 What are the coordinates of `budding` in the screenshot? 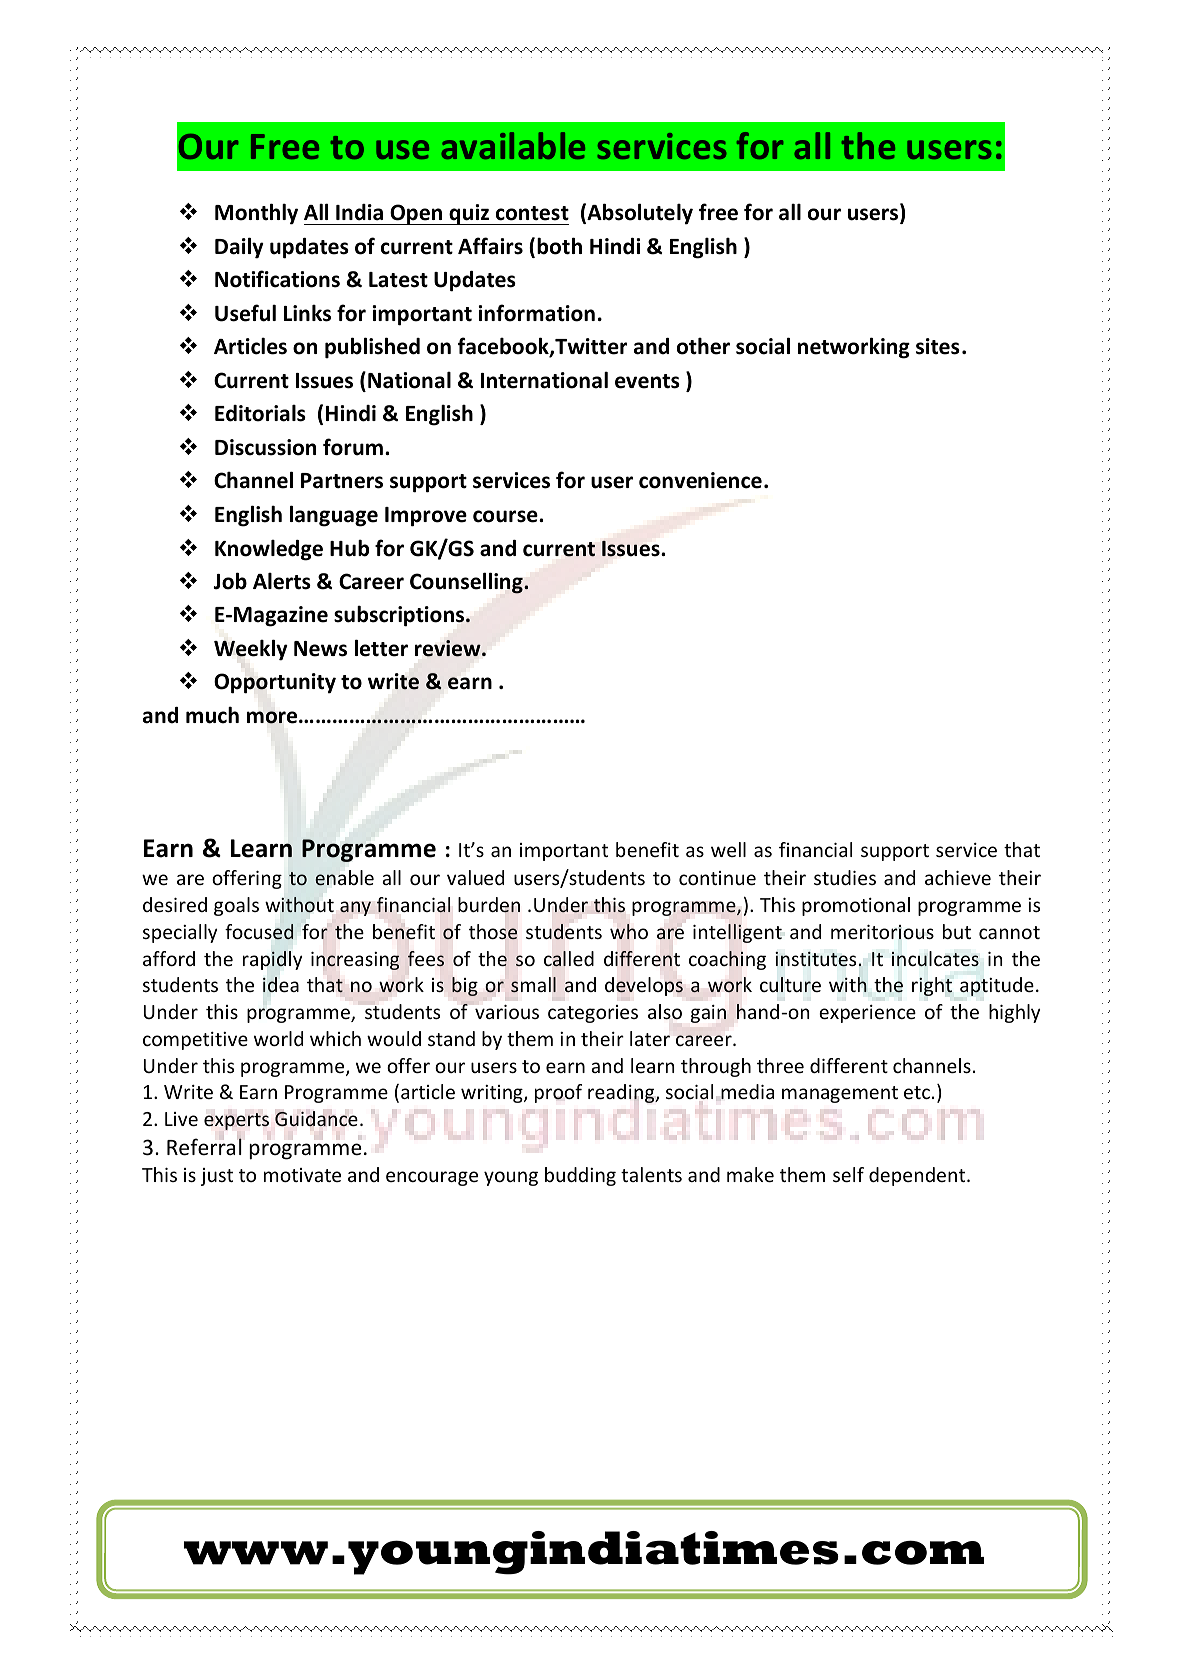 It's located at (580, 1176).
